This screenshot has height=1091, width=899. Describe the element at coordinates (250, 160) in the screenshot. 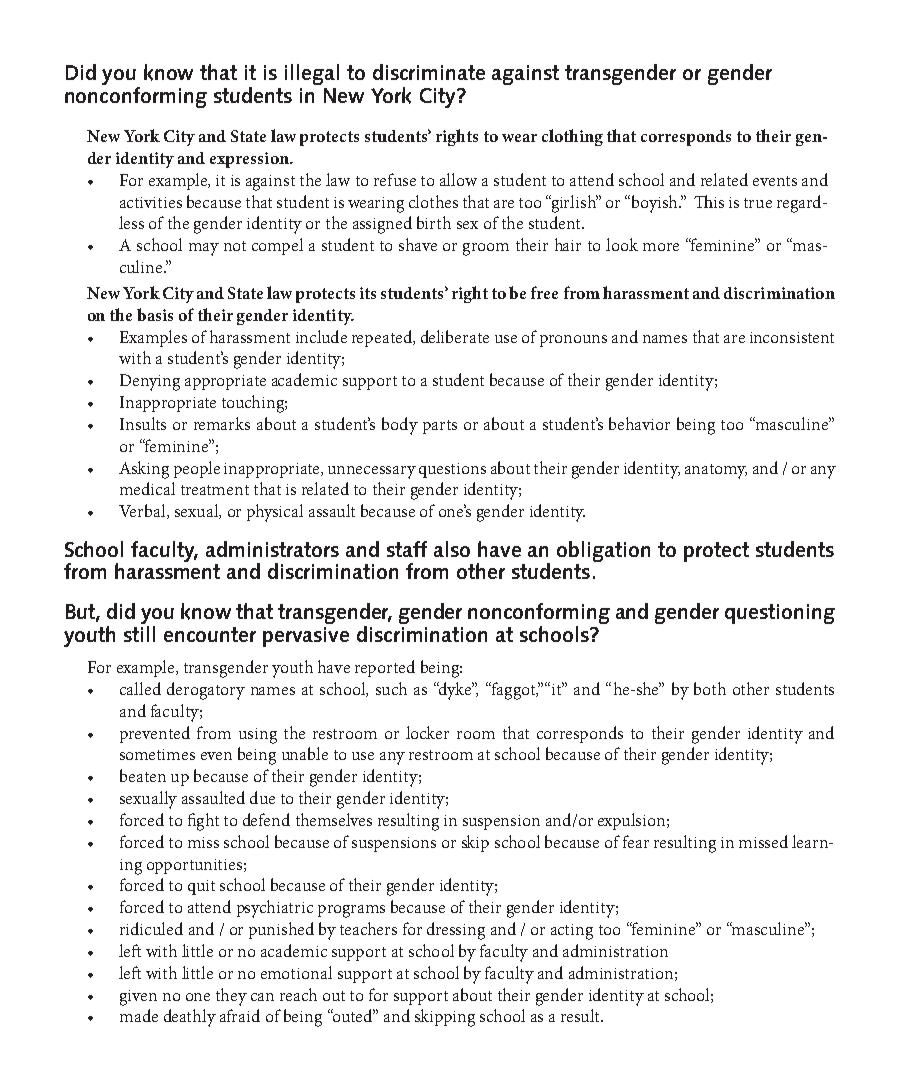

I see `expression` at that location.
